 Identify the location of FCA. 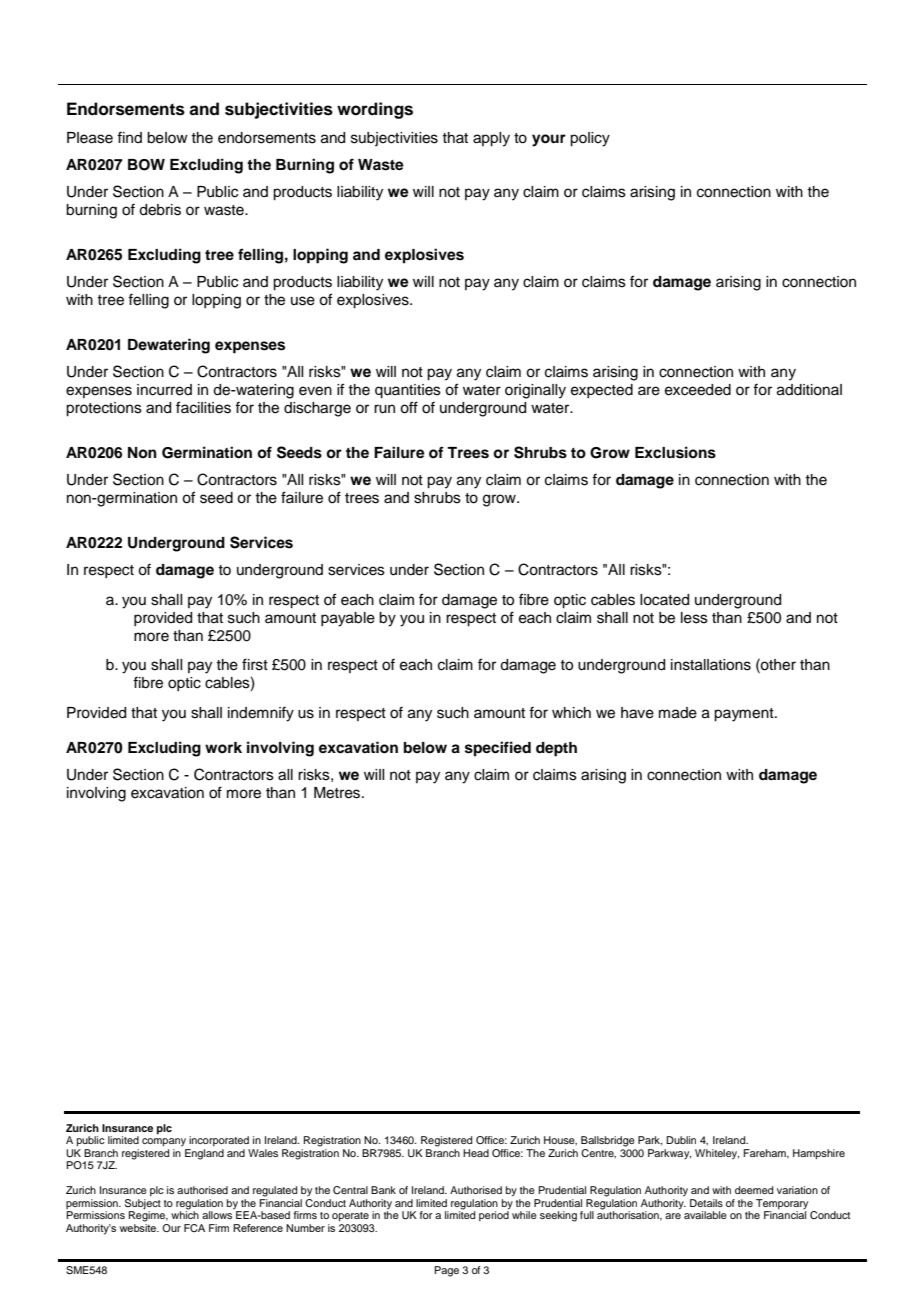
(194, 1228).
